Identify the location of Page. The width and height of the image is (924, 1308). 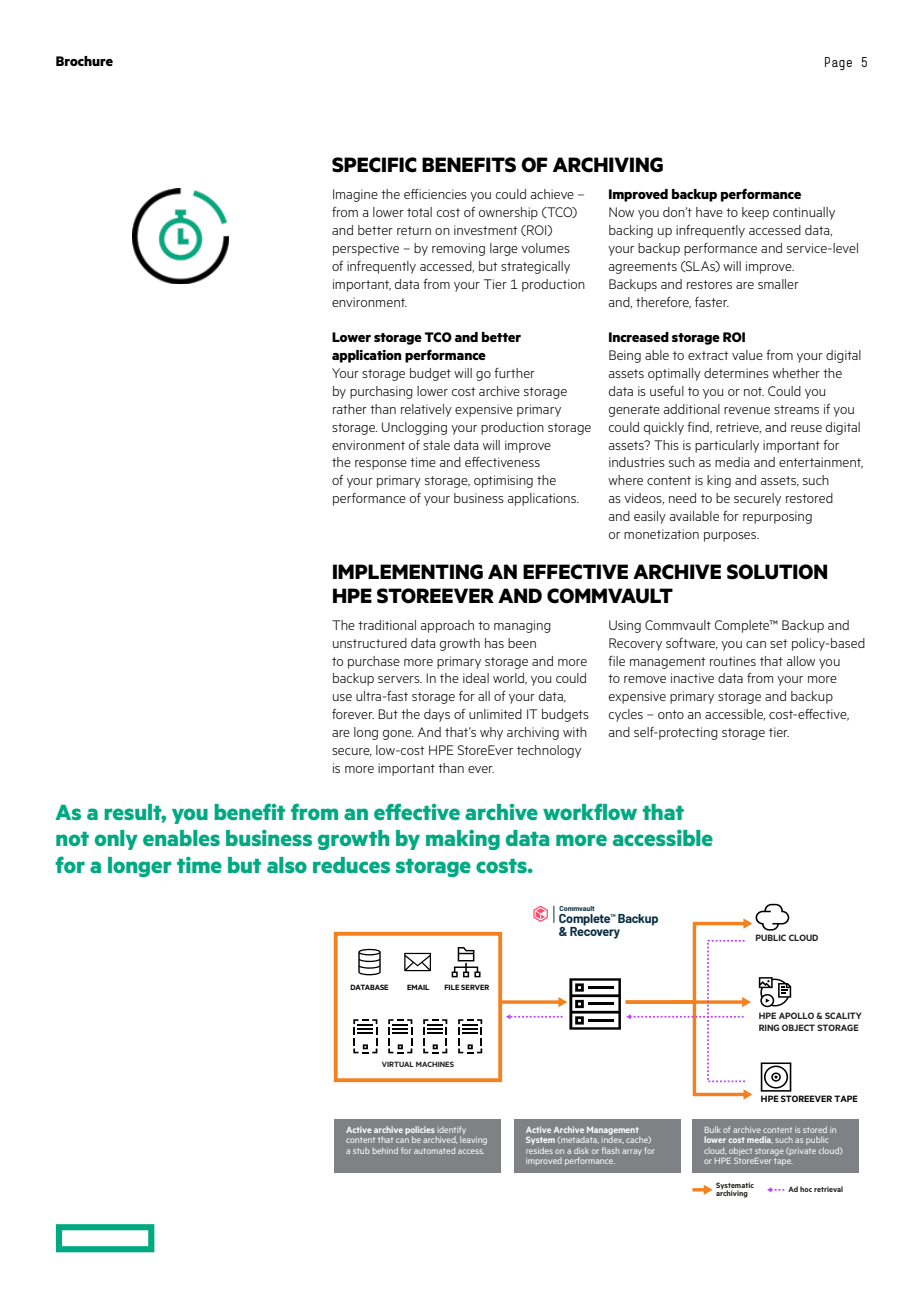
(838, 63).
